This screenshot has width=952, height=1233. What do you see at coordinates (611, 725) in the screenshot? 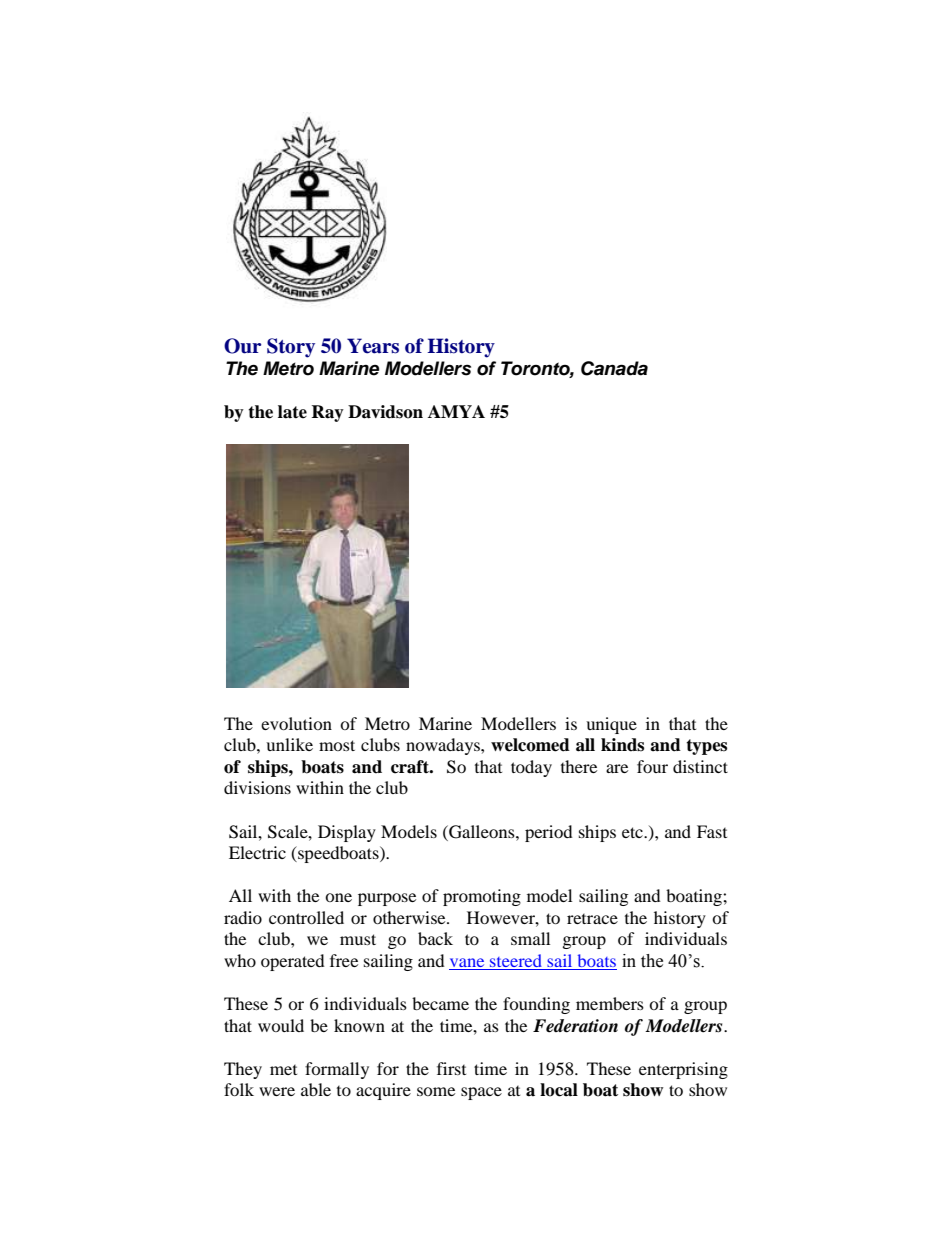
I see `unique` at bounding box center [611, 725].
